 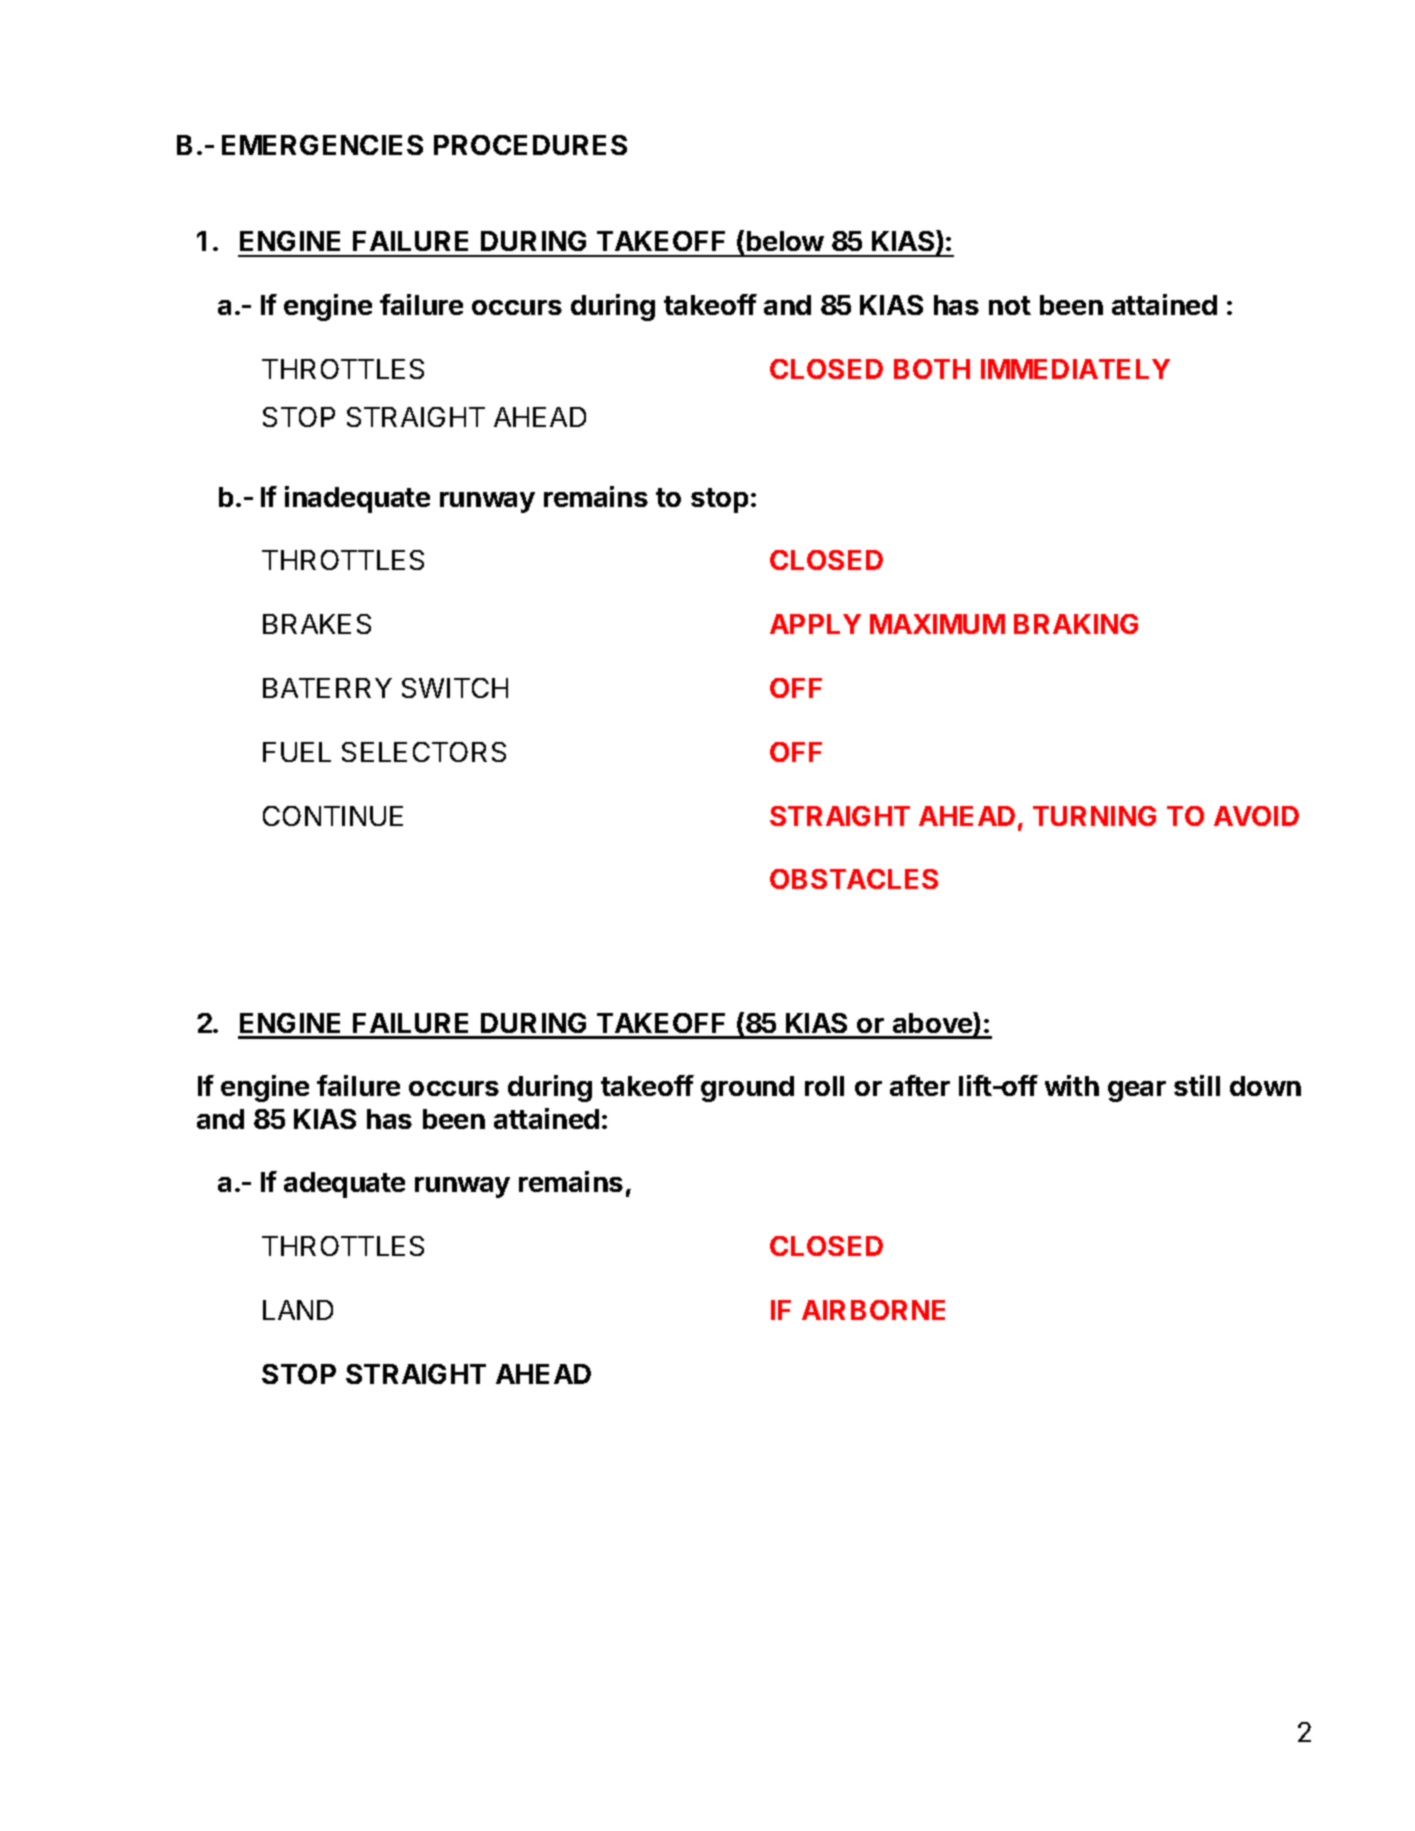 What do you see at coordinates (1094, 816) in the page?
I see `TURNING` at bounding box center [1094, 816].
